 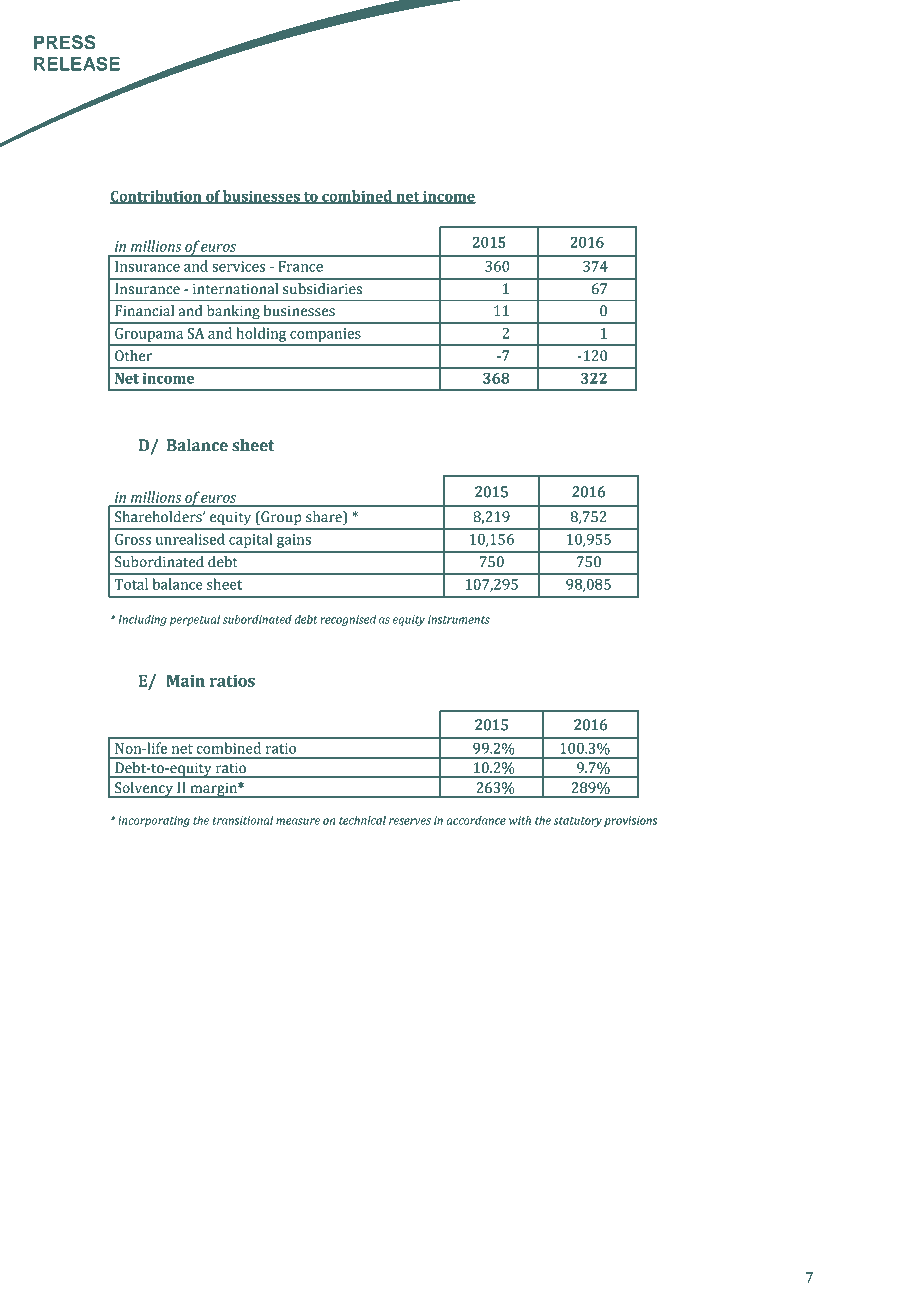 What do you see at coordinates (77, 64) in the screenshot?
I see `RELEASE` at bounding box center [77, 64].
